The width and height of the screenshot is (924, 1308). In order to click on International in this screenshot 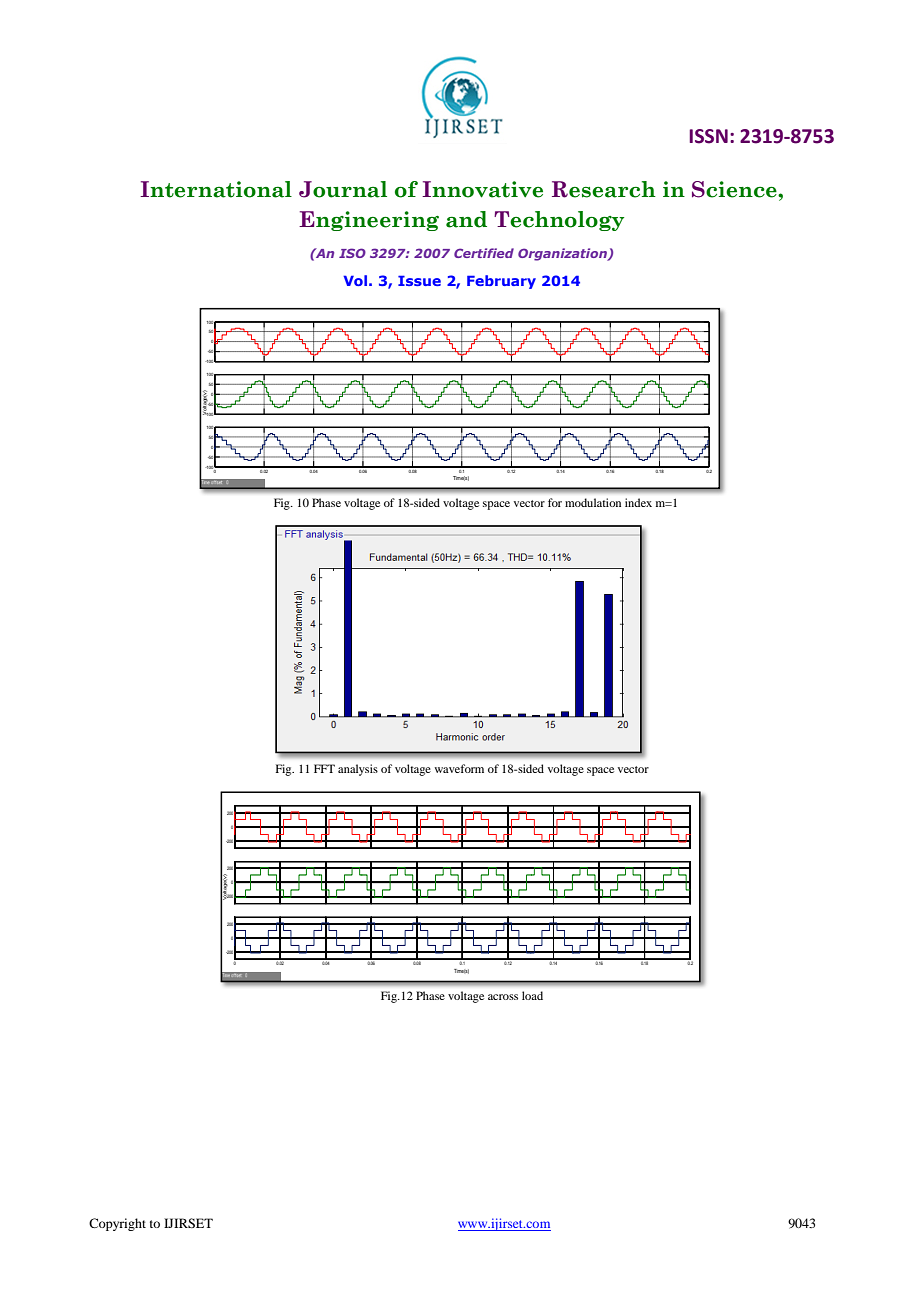, I will do `click(216, 189)`.
